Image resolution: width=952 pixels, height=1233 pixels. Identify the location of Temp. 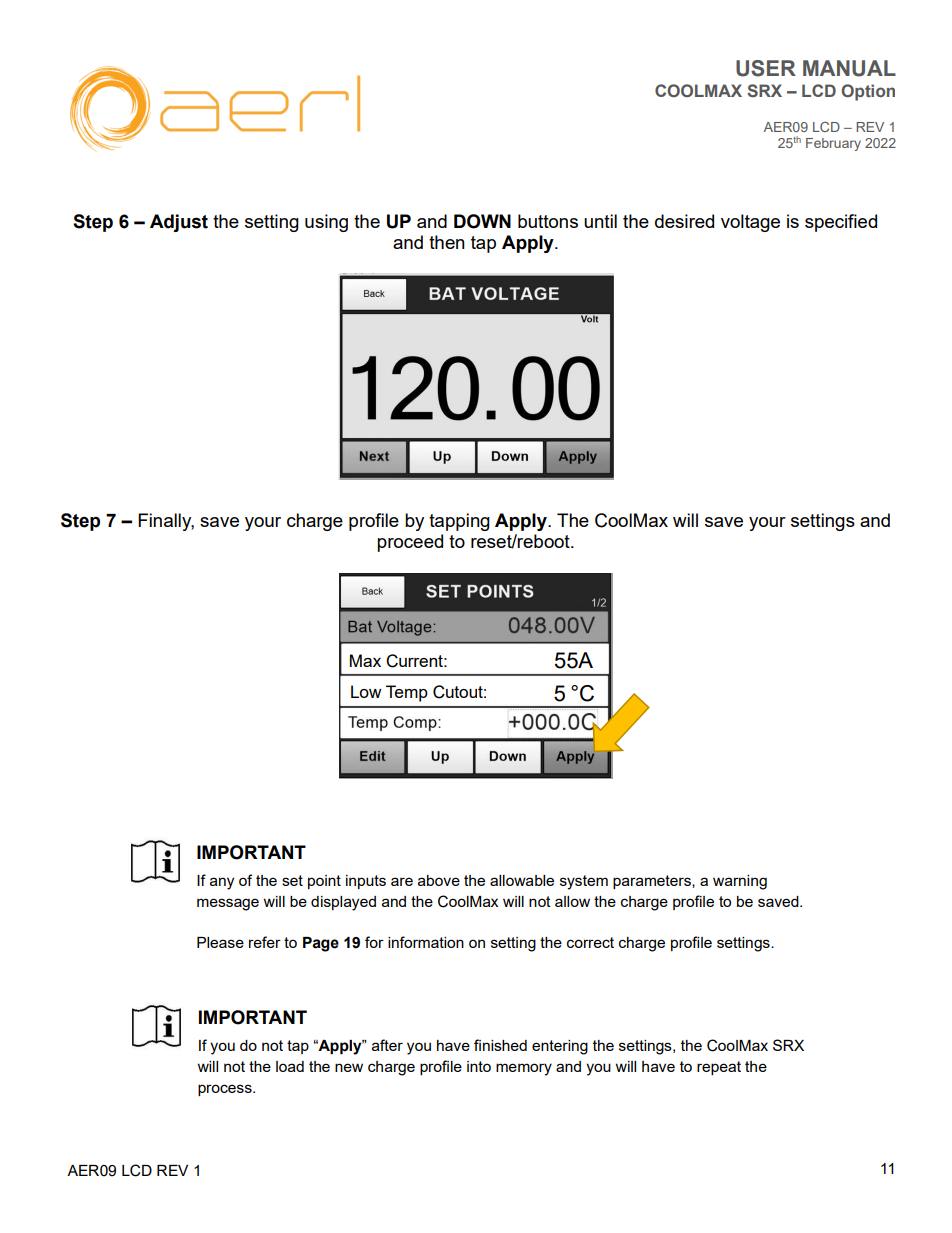
(407, 693).
